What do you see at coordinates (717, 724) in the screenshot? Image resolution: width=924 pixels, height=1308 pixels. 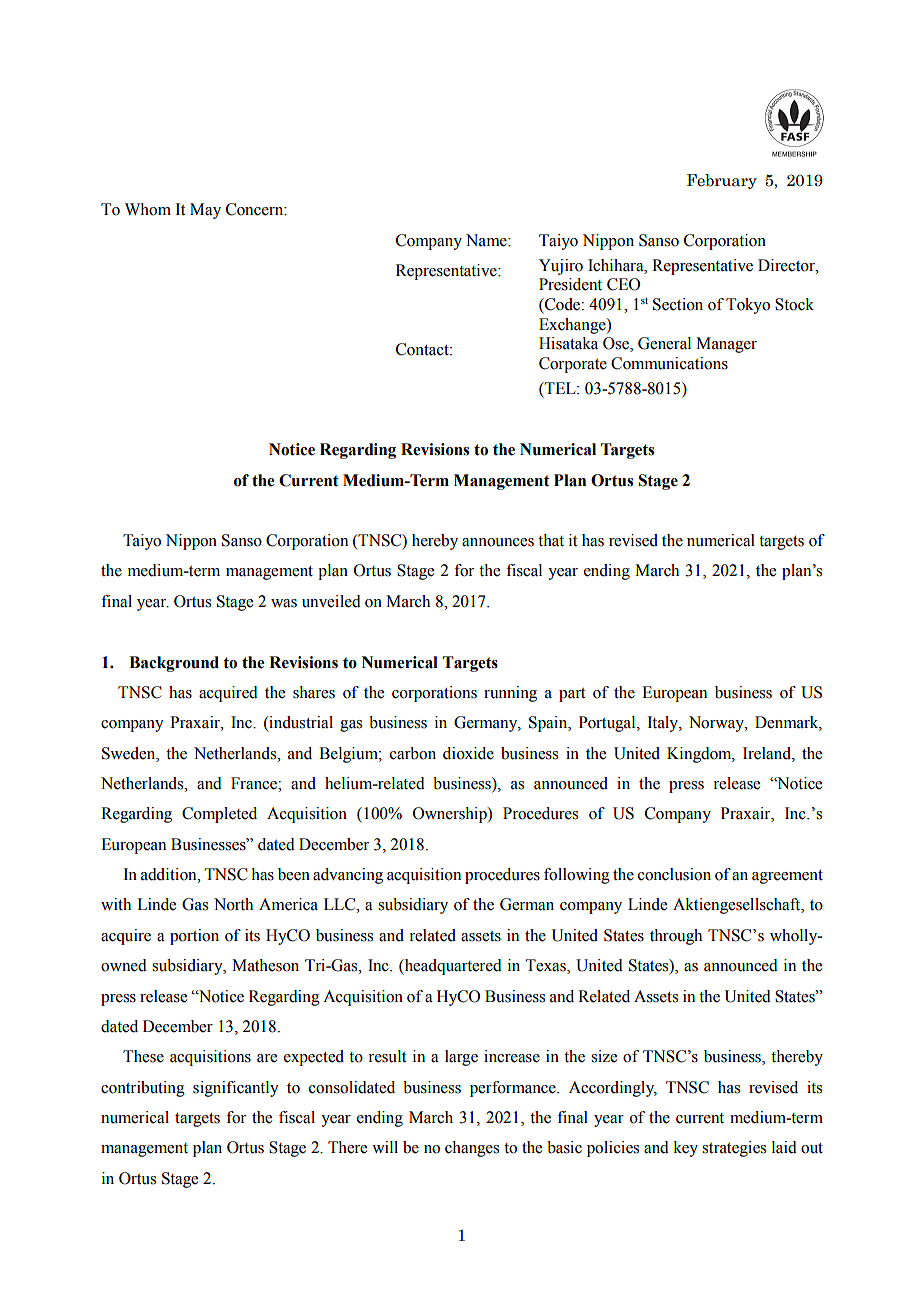 I see `Norway` at bounding box center [717, 724].
